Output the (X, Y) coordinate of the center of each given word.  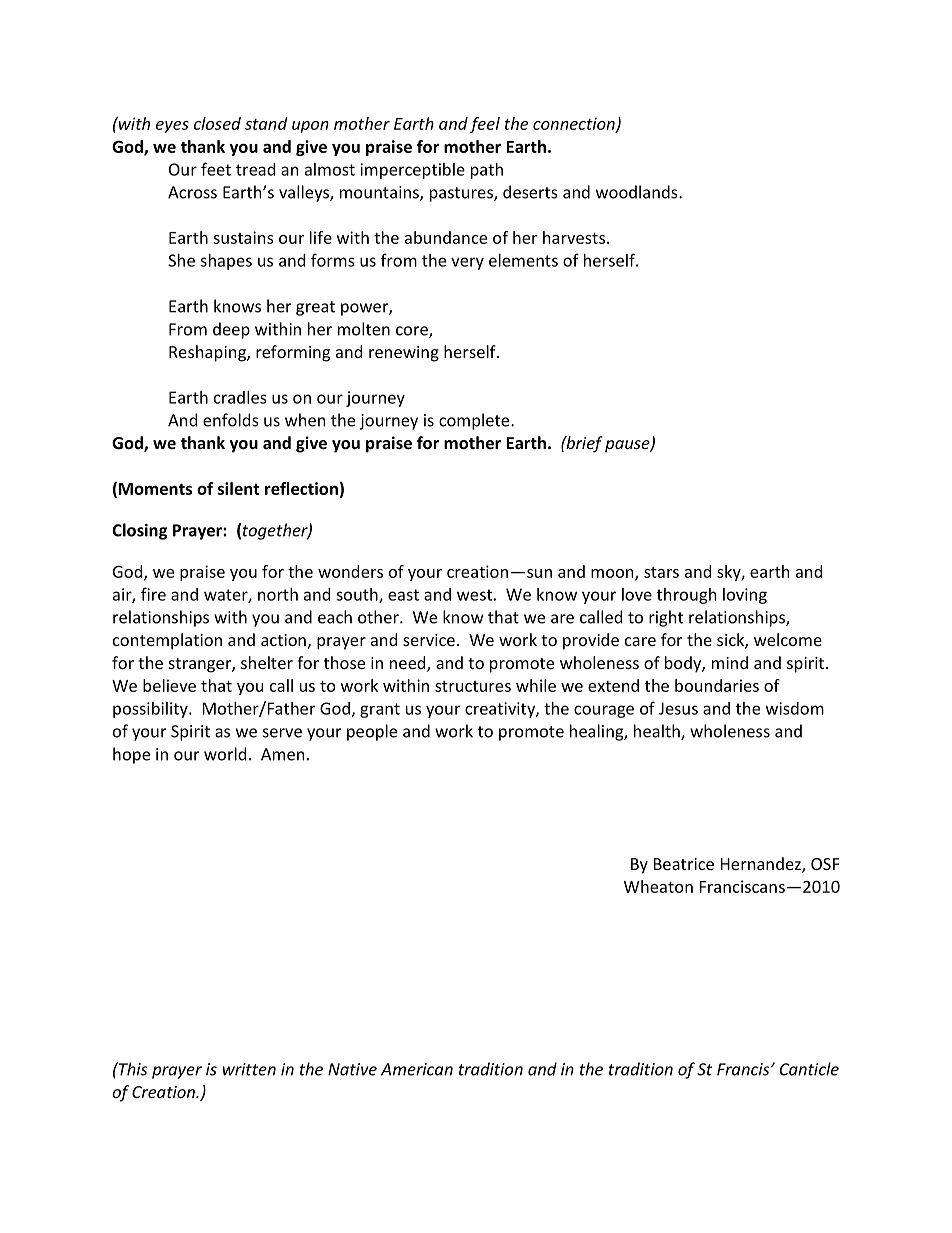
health (658, 732)
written (249, 1069)
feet (216, 169)
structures (473, 686)
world (225, 754)
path (487, 171)
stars (661, 572)
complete (475, 421)
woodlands (638, 192)
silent (239, 488)
